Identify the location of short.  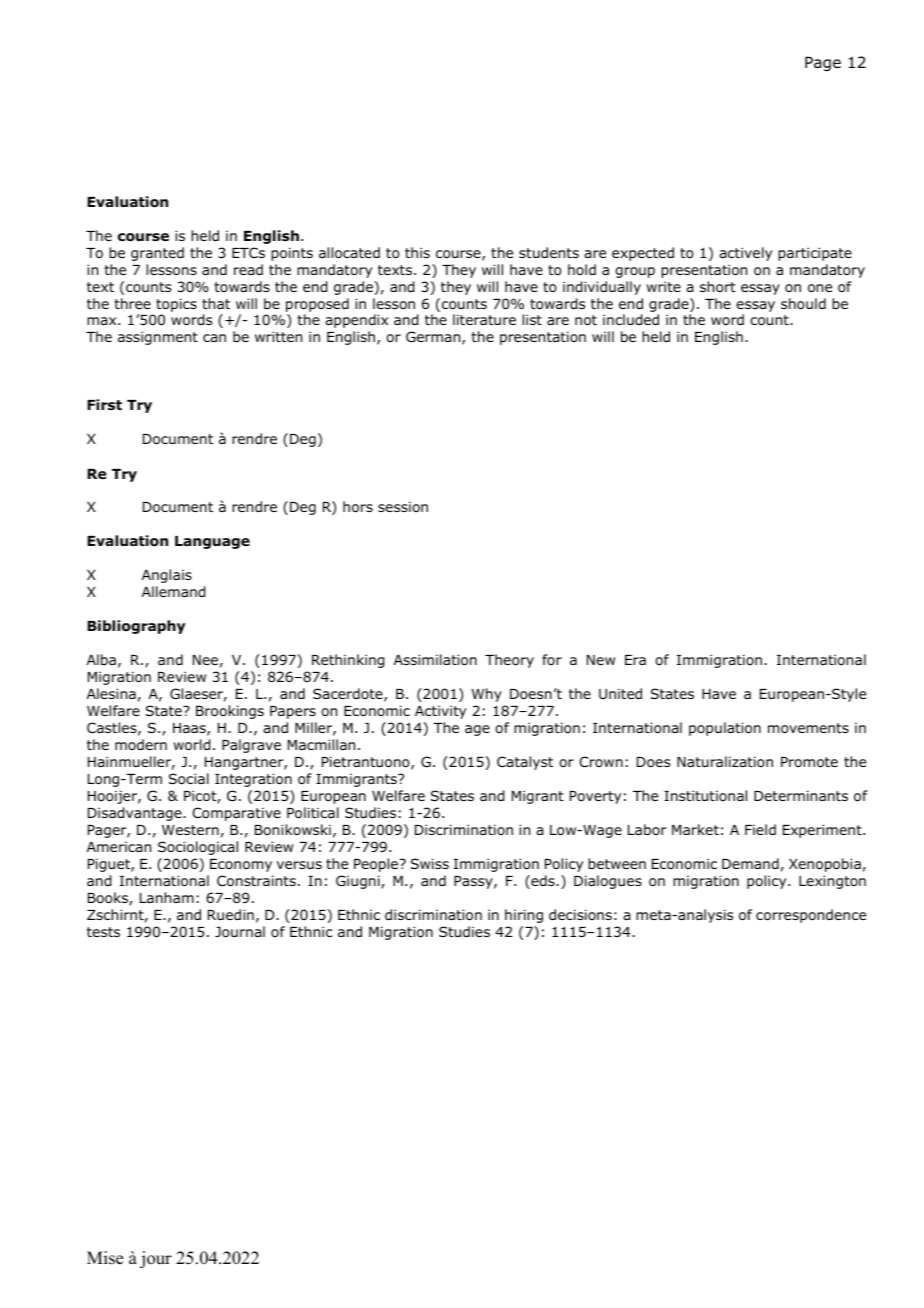
(718, 287).
